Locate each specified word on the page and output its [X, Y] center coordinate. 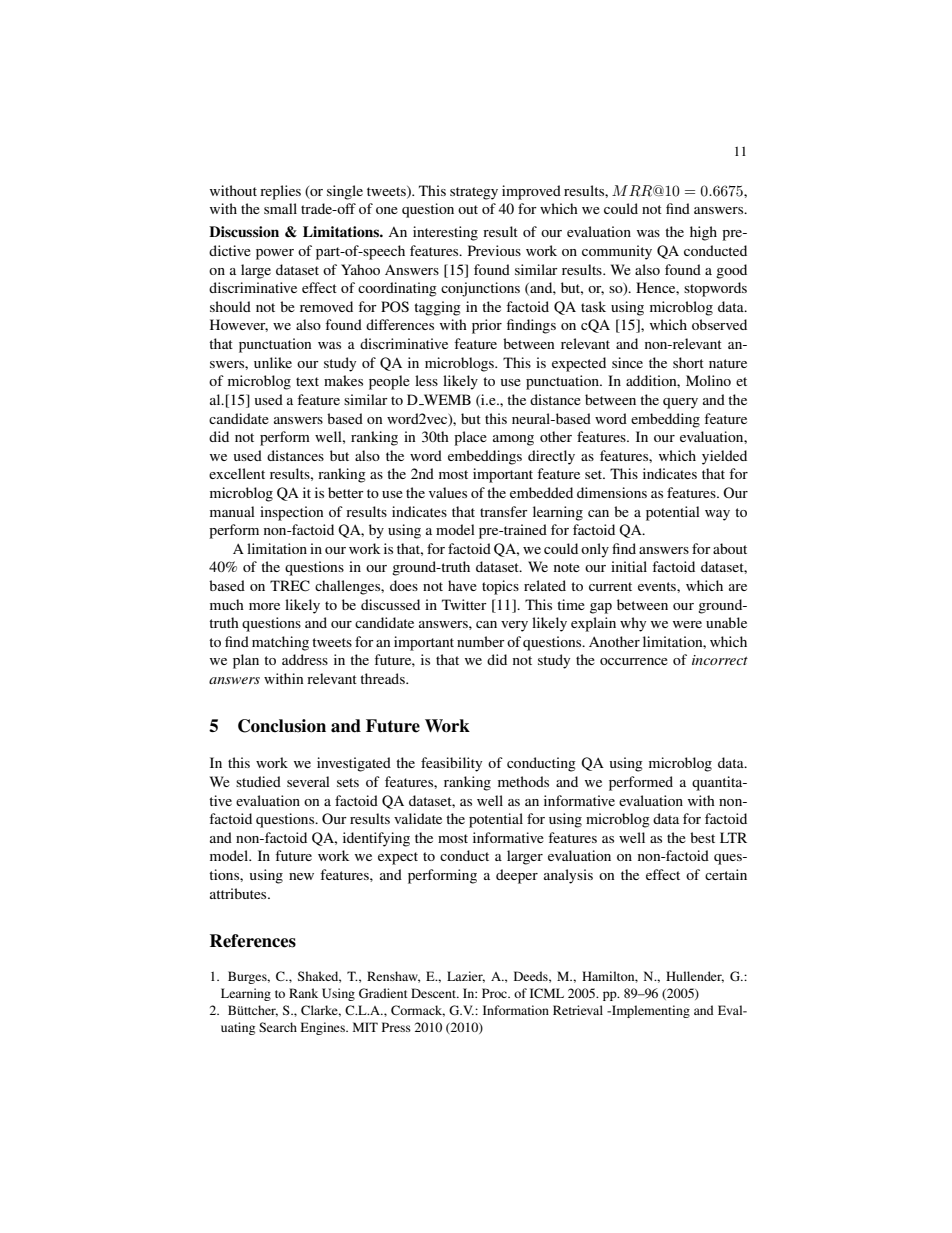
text [307, 381]
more [264, 606]
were [687, 624]
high [703, 233]
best [702, 837]
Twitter [464, 604]
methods [523, 781]
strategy [474, 193]
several [308, 781]
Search [278, 1027]
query [680, 403]
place [470, 438]
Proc [496, 993]
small [280, 208]
